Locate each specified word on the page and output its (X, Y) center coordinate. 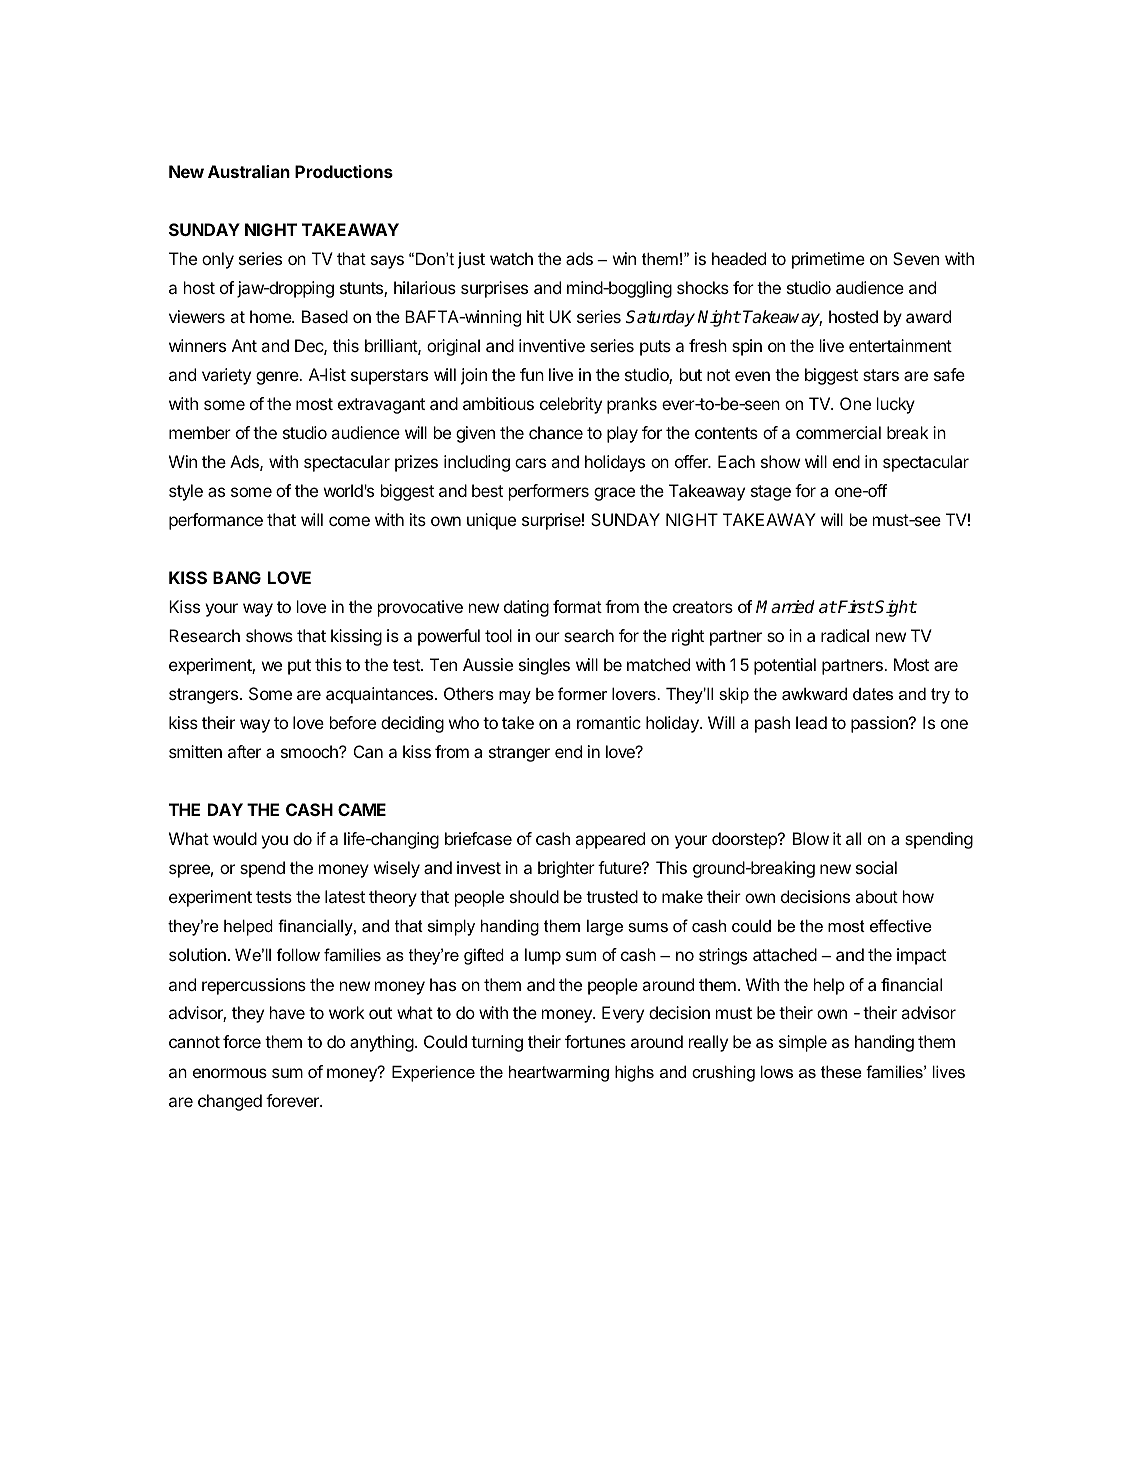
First (855, 607)
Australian (249, 171)
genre (278, 378)
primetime (828, 260)
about (876, 896)
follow (298, 954)
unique (491, 521)
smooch (310, 751)
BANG (237, 577)
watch (511, 258)
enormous (230, 1073)
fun (532, 374)
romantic (609, 722)
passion (880, 724)
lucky (896, 405)
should (534, 896)
